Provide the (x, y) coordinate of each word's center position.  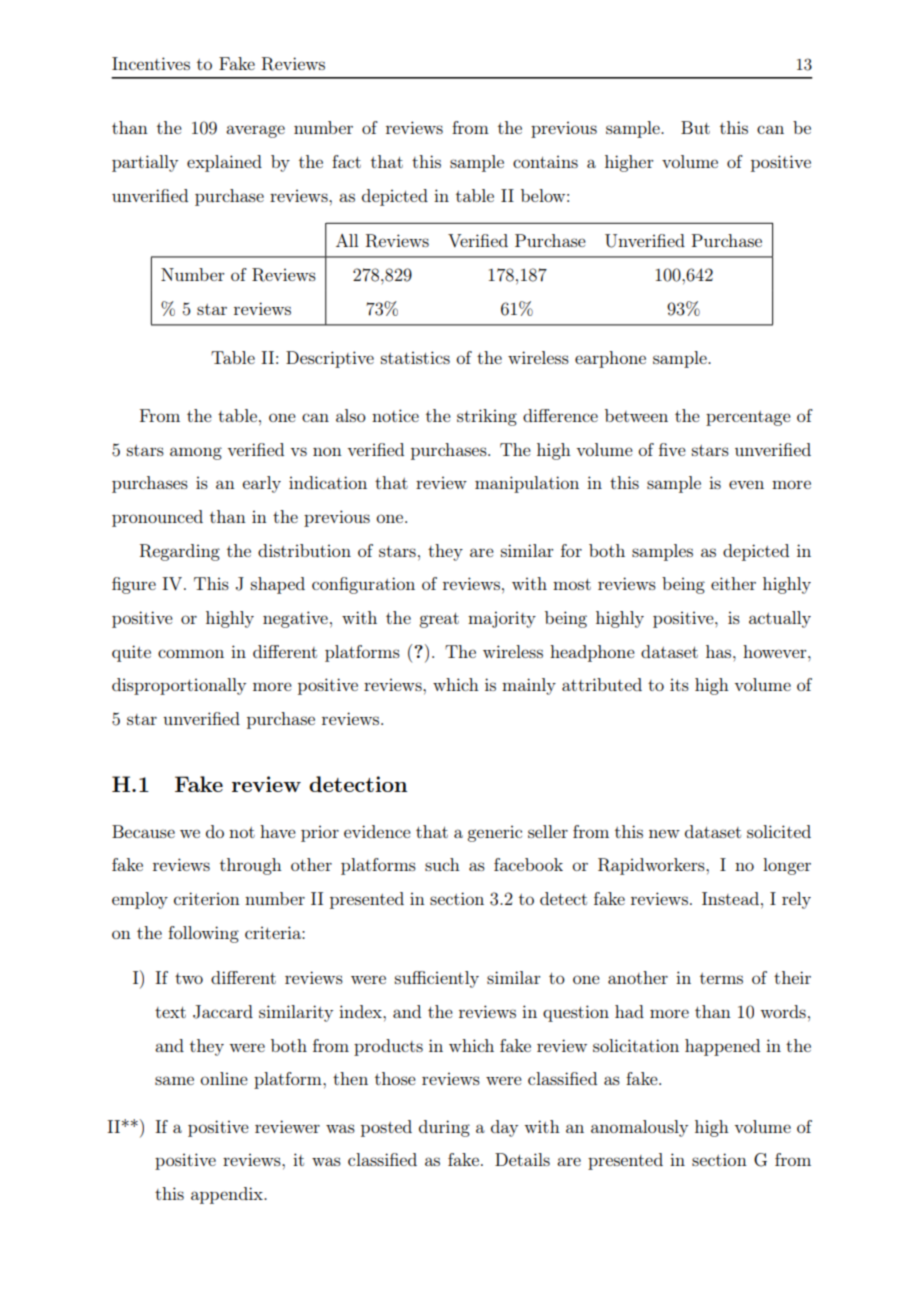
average (255, 131)
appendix (228, 1195)
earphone (610, 359)
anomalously (639, 1128)
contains (545, 161)
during (444, 1128)
